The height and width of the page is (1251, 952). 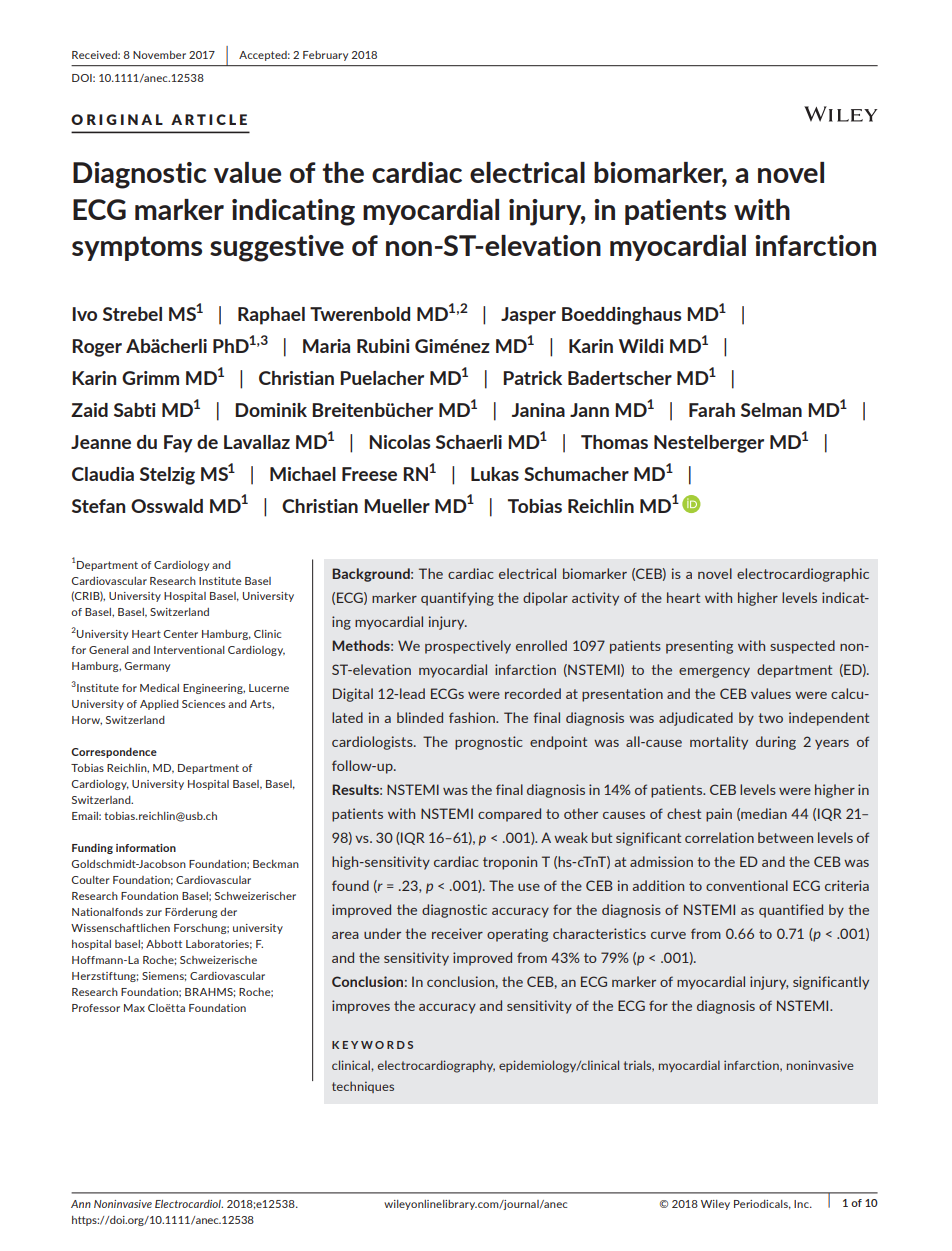 What do you see at coordinates (436, 1066) in the page?
I see `electrocardiography` at bounding box center [436, 1066].
